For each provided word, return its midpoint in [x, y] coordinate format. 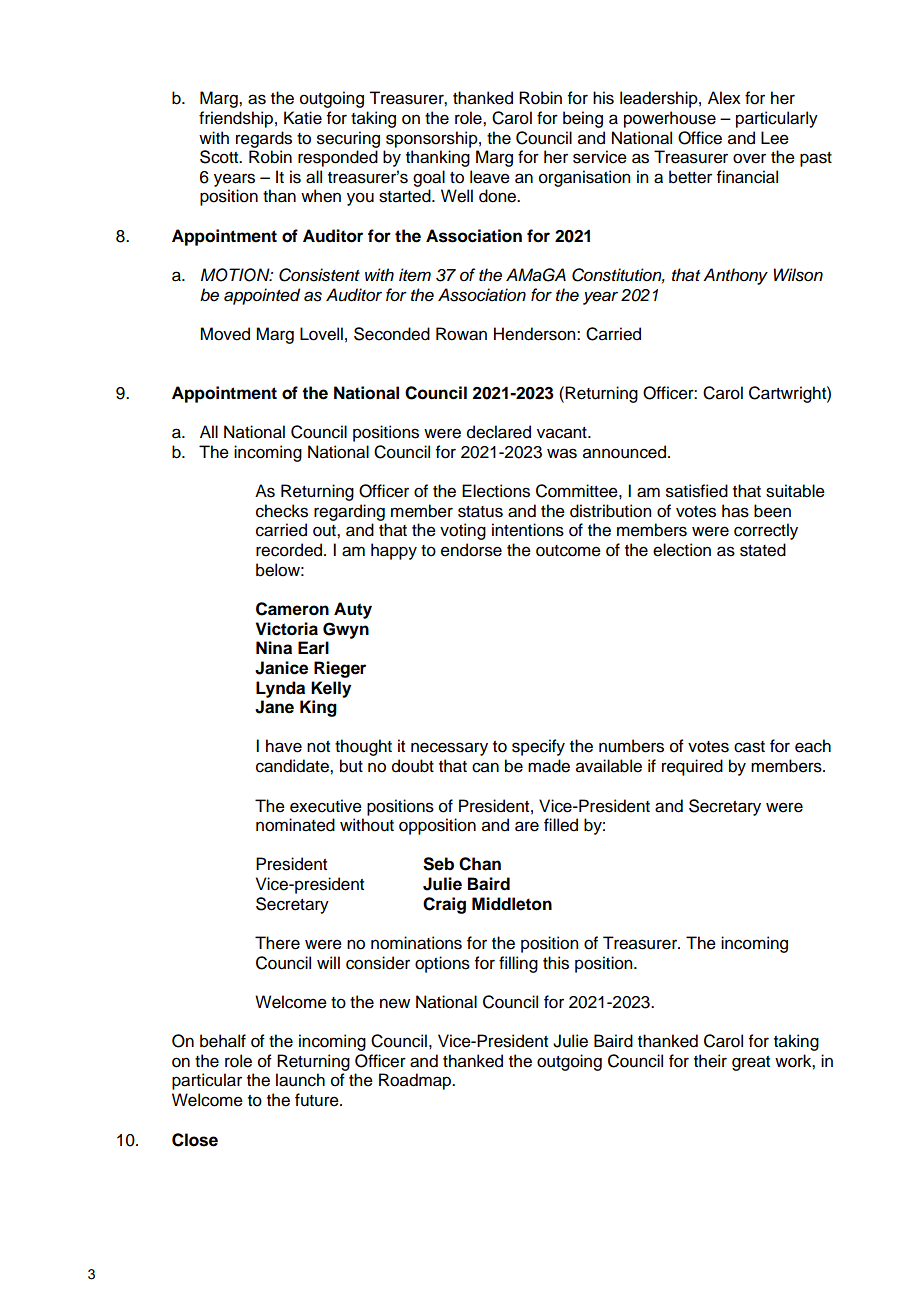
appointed [262, 296]
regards [264, 139]
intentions [528, 530]
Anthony [735, 276]
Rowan [461, 334]
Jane [274, 707]
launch [300, 1080]
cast [749, 747]
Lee [775, 138]
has [735, 511]
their [710, 1061]
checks [282, 511]
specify [538, 747]
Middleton [512, 904]
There [277, 943]
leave [490, 177]
